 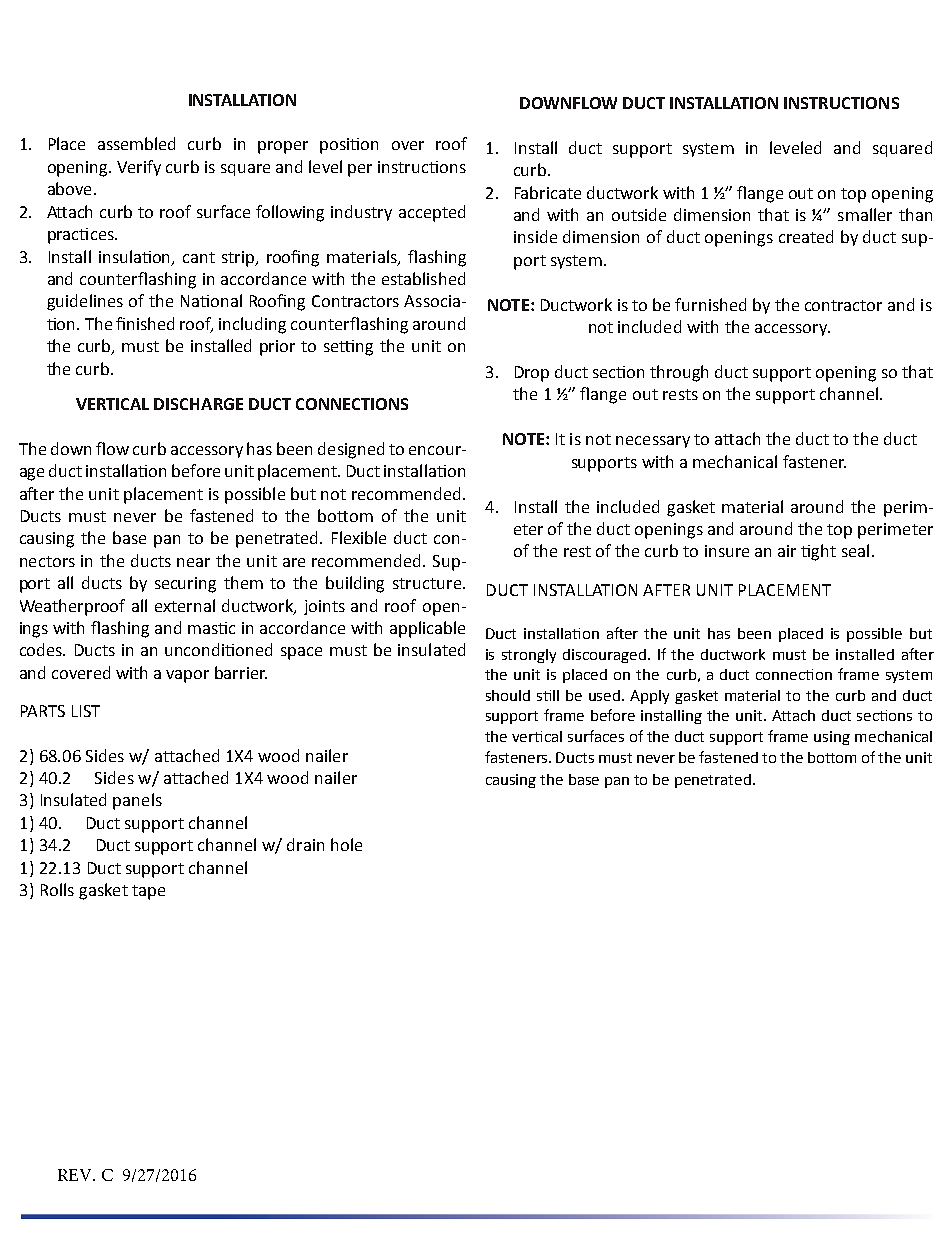 I want to click on Verify, so click(x=139, y=168).
